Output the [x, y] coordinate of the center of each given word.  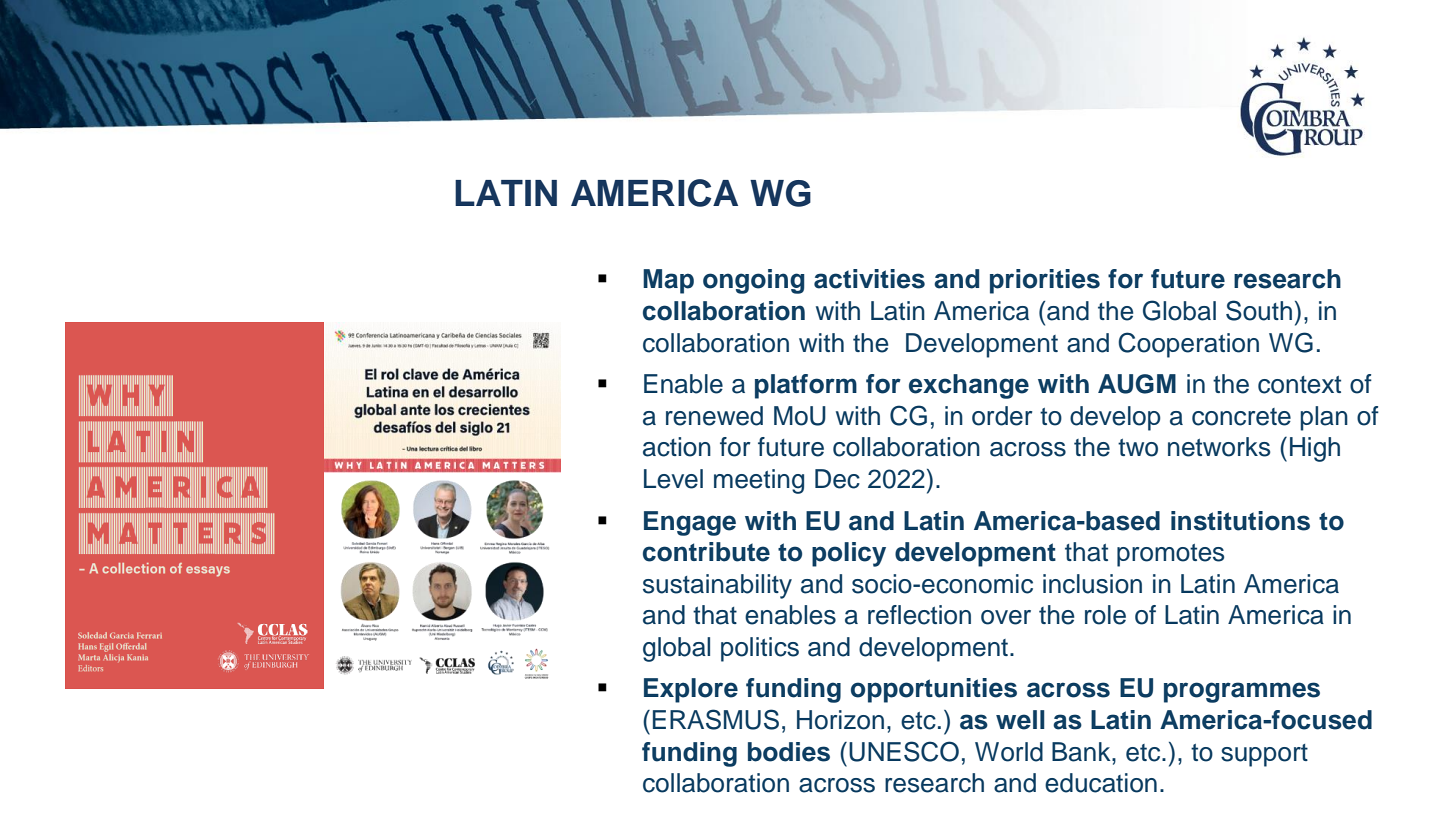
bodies [789, 752]
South [1259, 310]
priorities [1045, 281]
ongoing [754, 281]
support [1264, 755]
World [1009, 752]
